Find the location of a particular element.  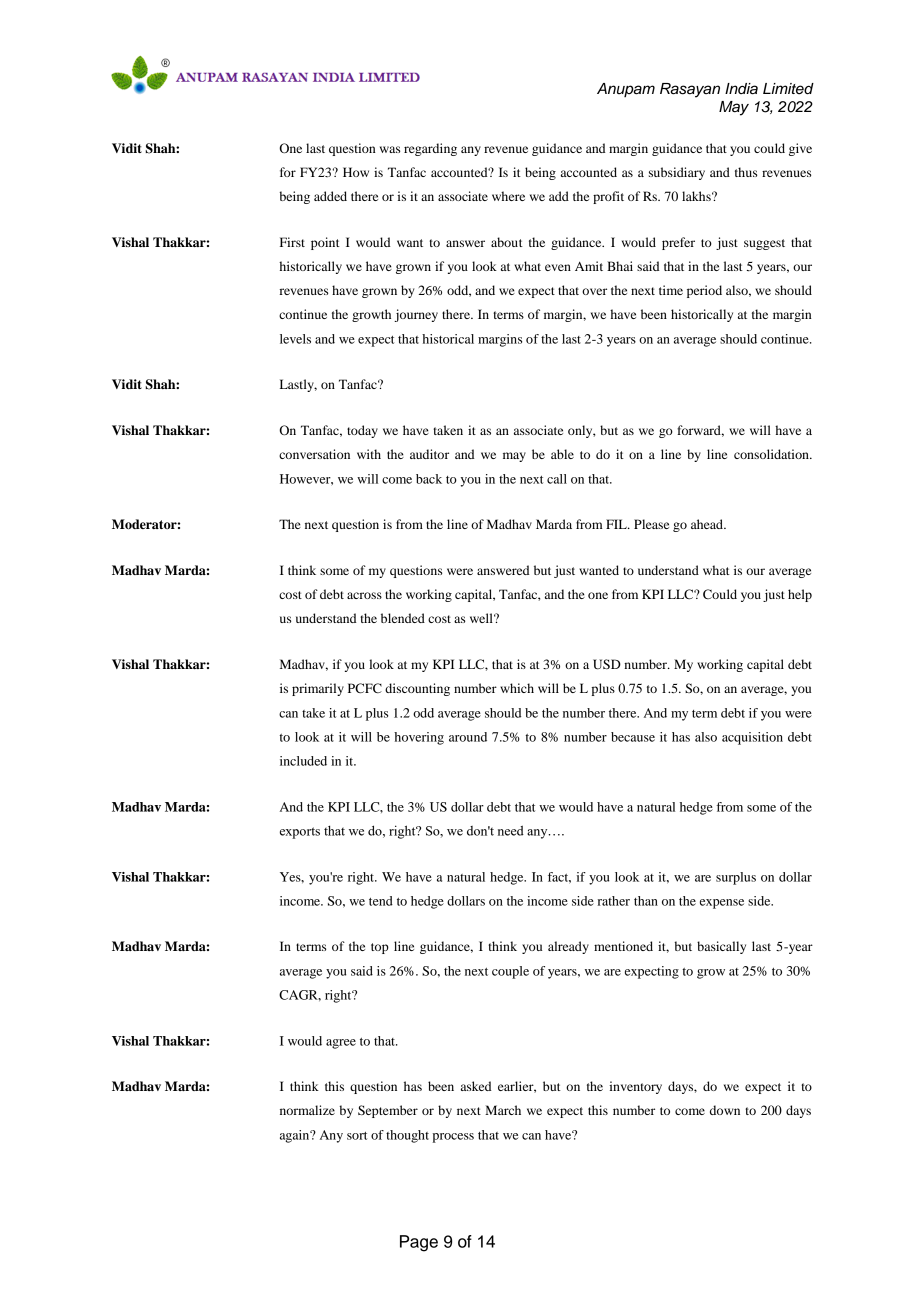

acquisition is located at coordinates (752, 738).
